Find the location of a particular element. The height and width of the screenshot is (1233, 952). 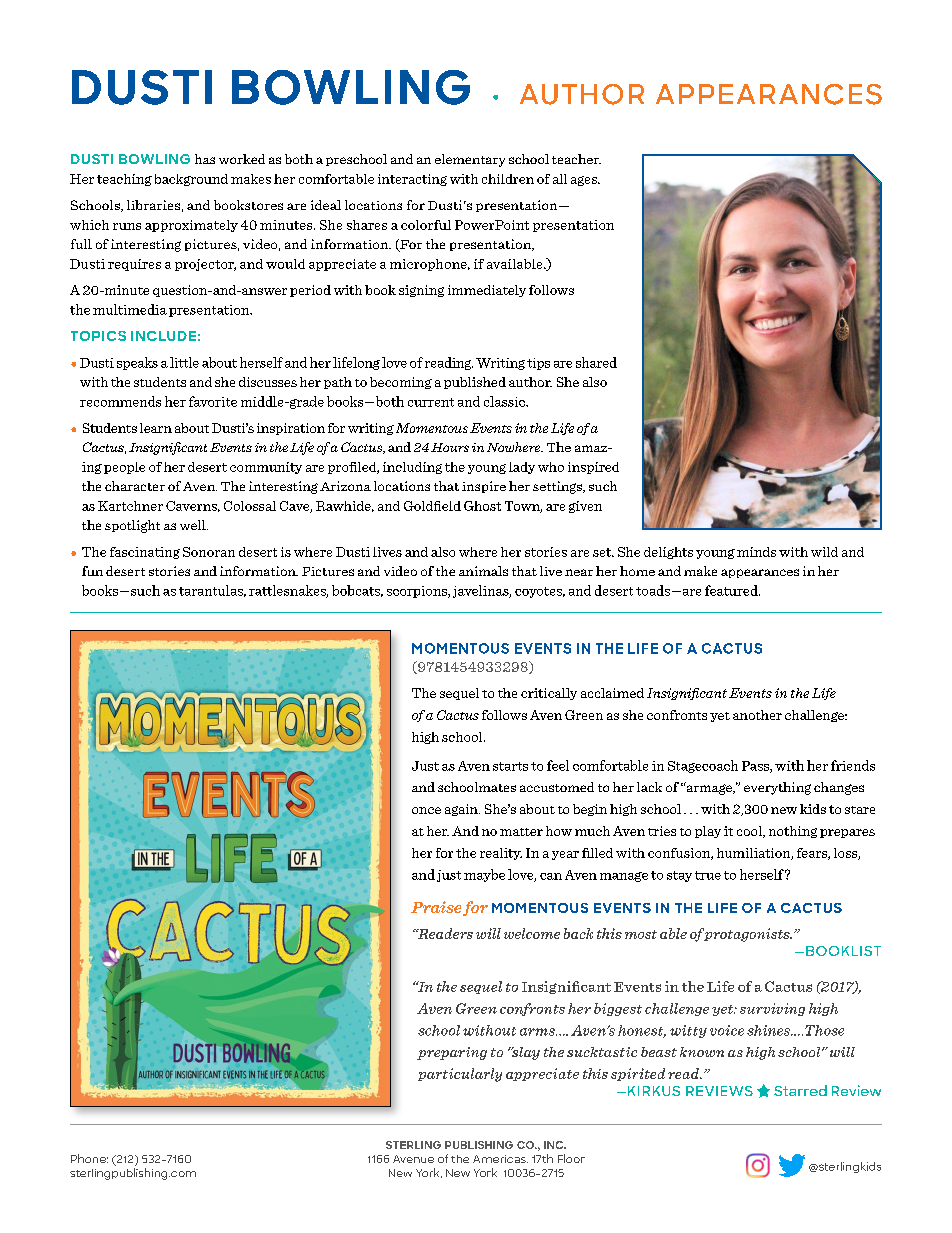

Americas is located at coordinates (500, 1159).
